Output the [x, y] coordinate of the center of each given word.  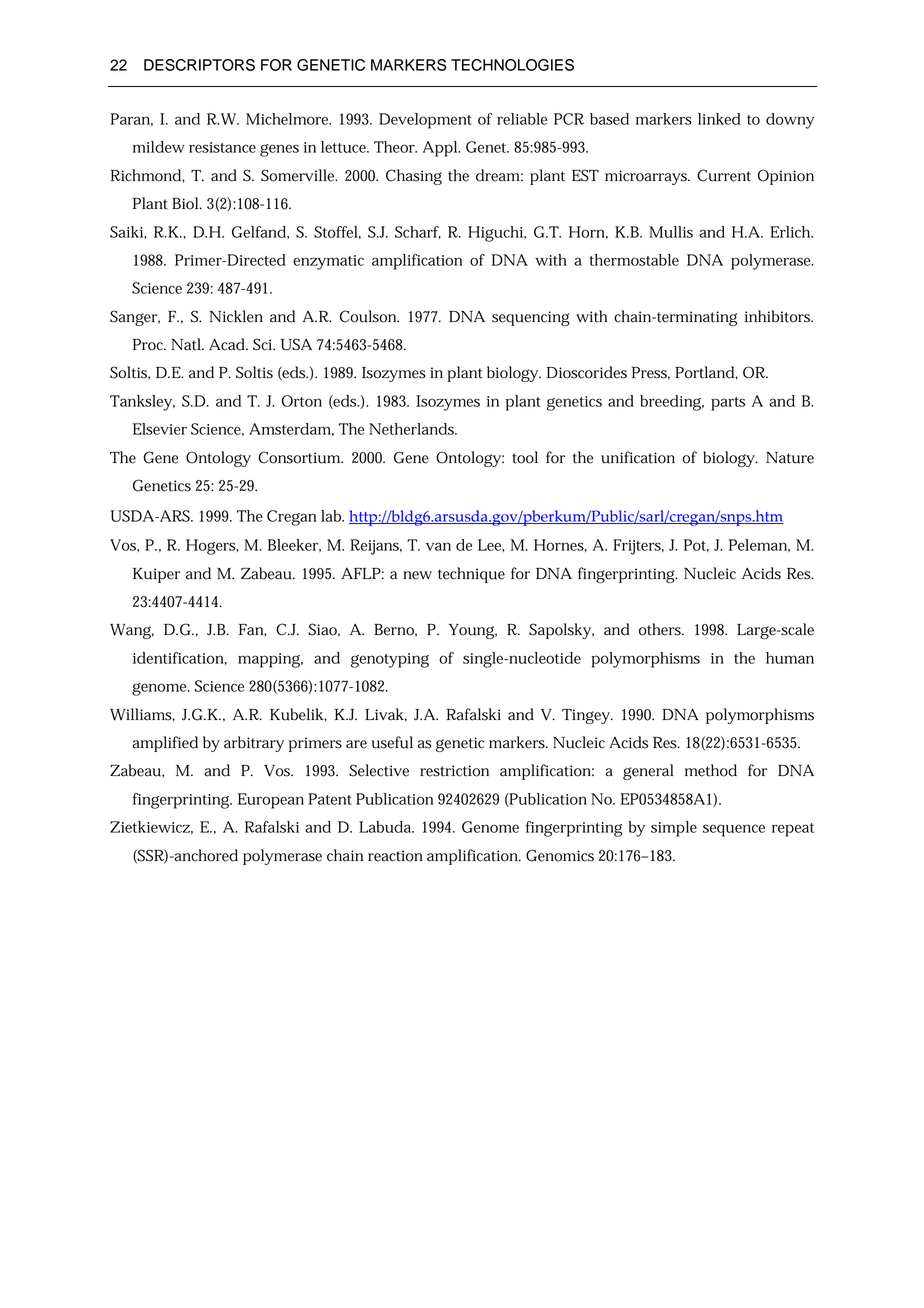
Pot [696, 545]
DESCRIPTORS [199, 65]
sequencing [531, 318]
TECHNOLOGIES [512, 65]
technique [471, 575]
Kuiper [156, 575]
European [271, 801]
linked [719, 119]
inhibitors [778, 316]
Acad [228, 344]
